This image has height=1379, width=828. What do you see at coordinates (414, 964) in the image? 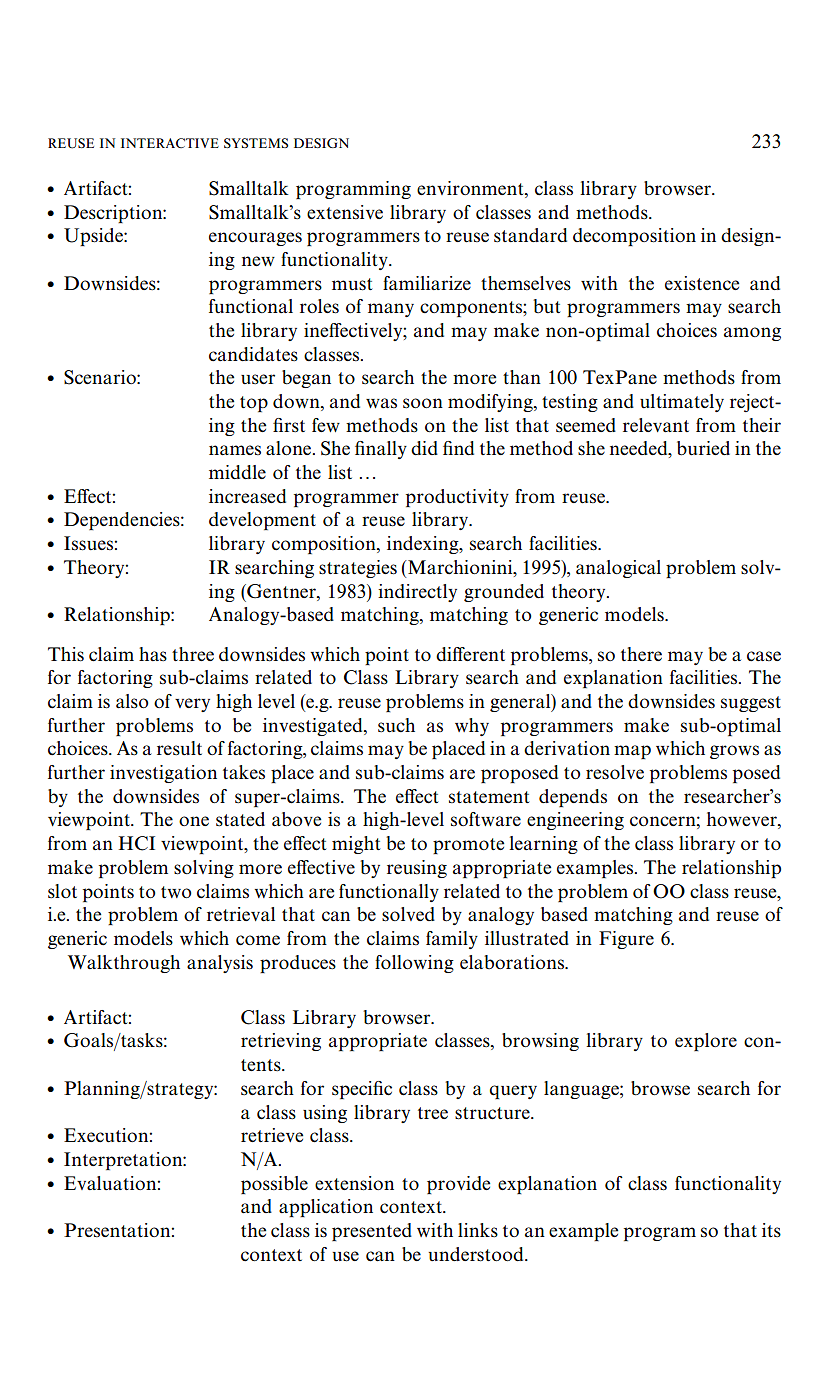
I see `following` at bounding box center [414, 964].
